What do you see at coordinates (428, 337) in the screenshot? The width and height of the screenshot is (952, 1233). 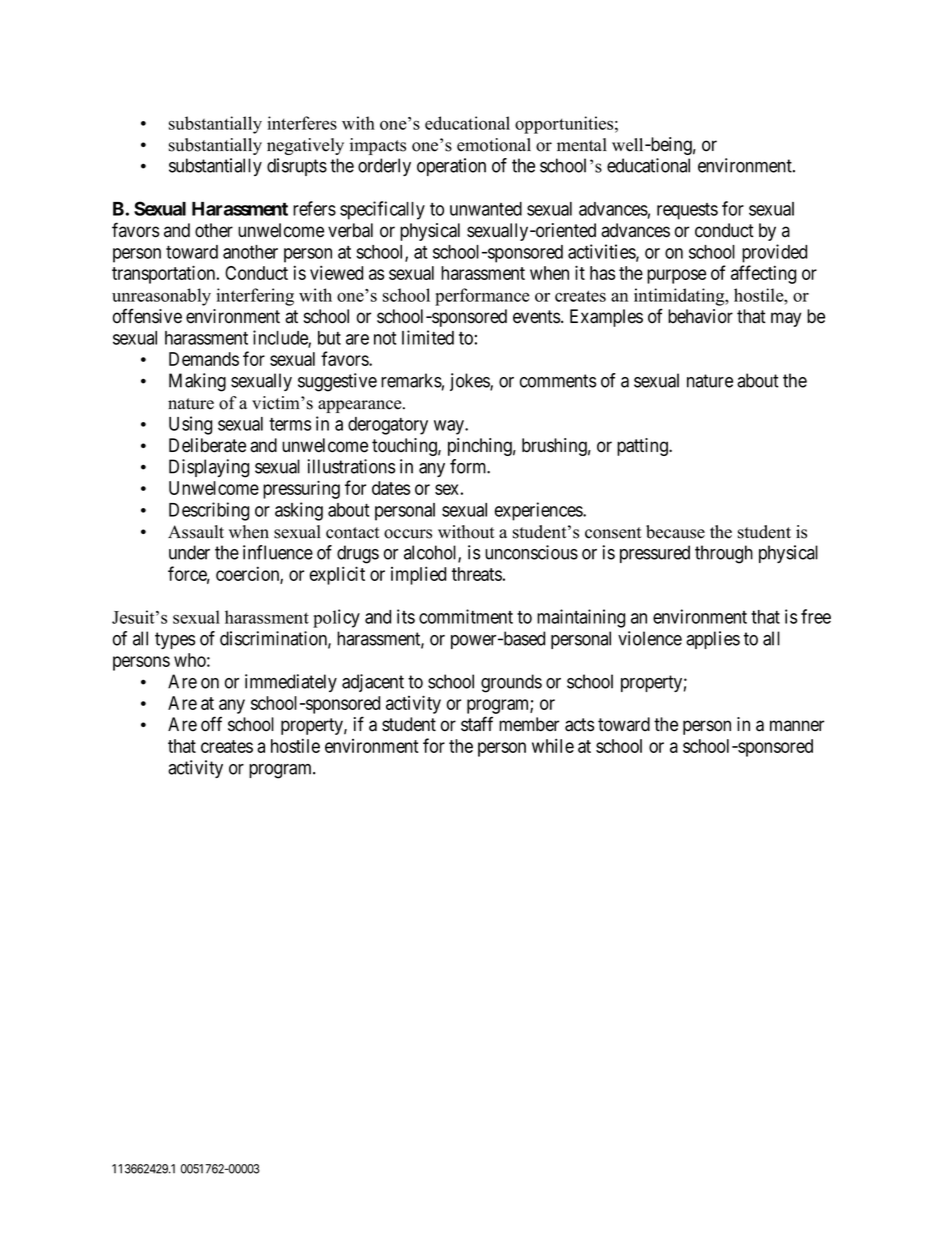 I see `limited` at bounding box center [428, 337].
